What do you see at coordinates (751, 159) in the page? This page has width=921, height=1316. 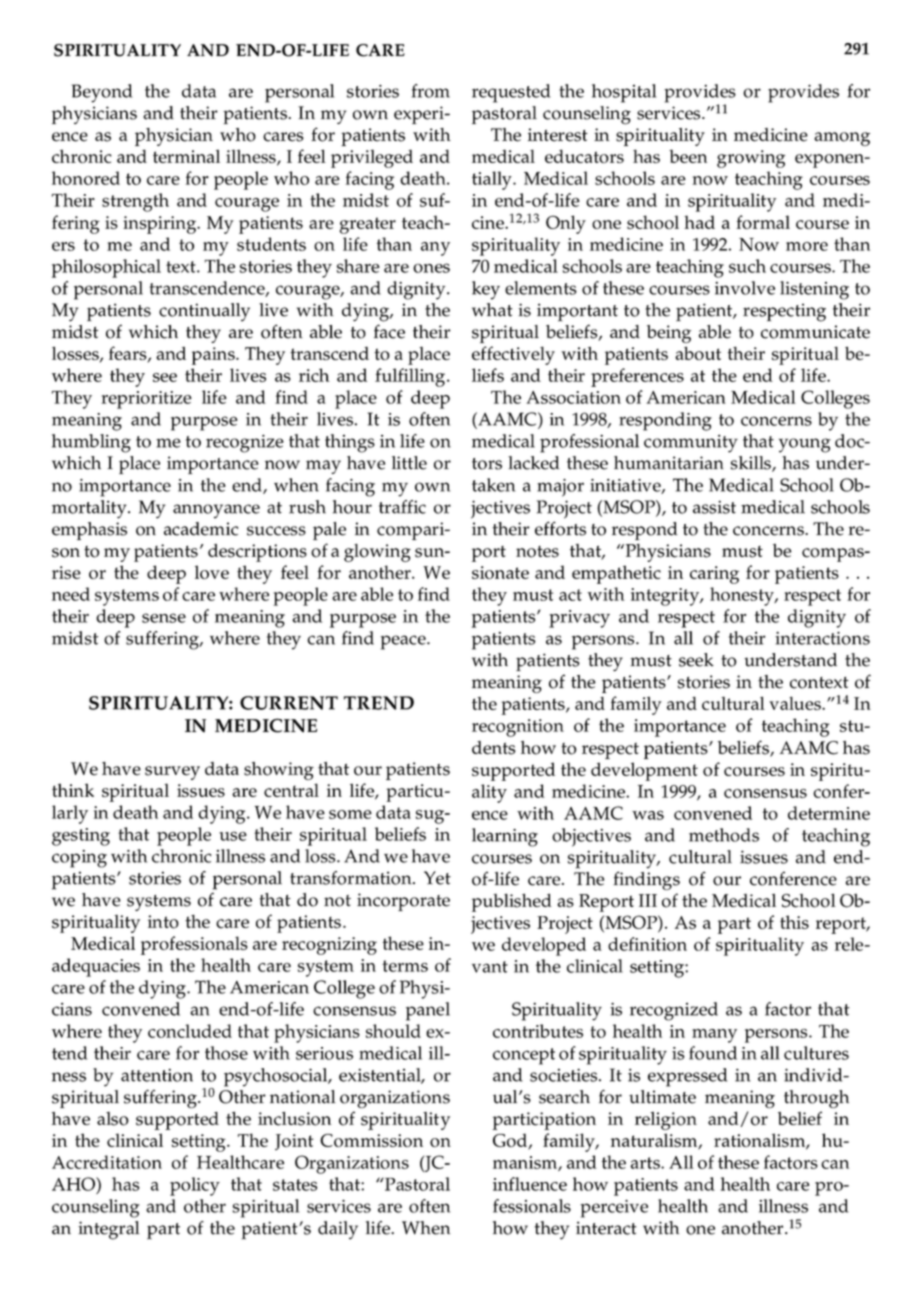 I see `growing` at bounding box center [751, 159].
